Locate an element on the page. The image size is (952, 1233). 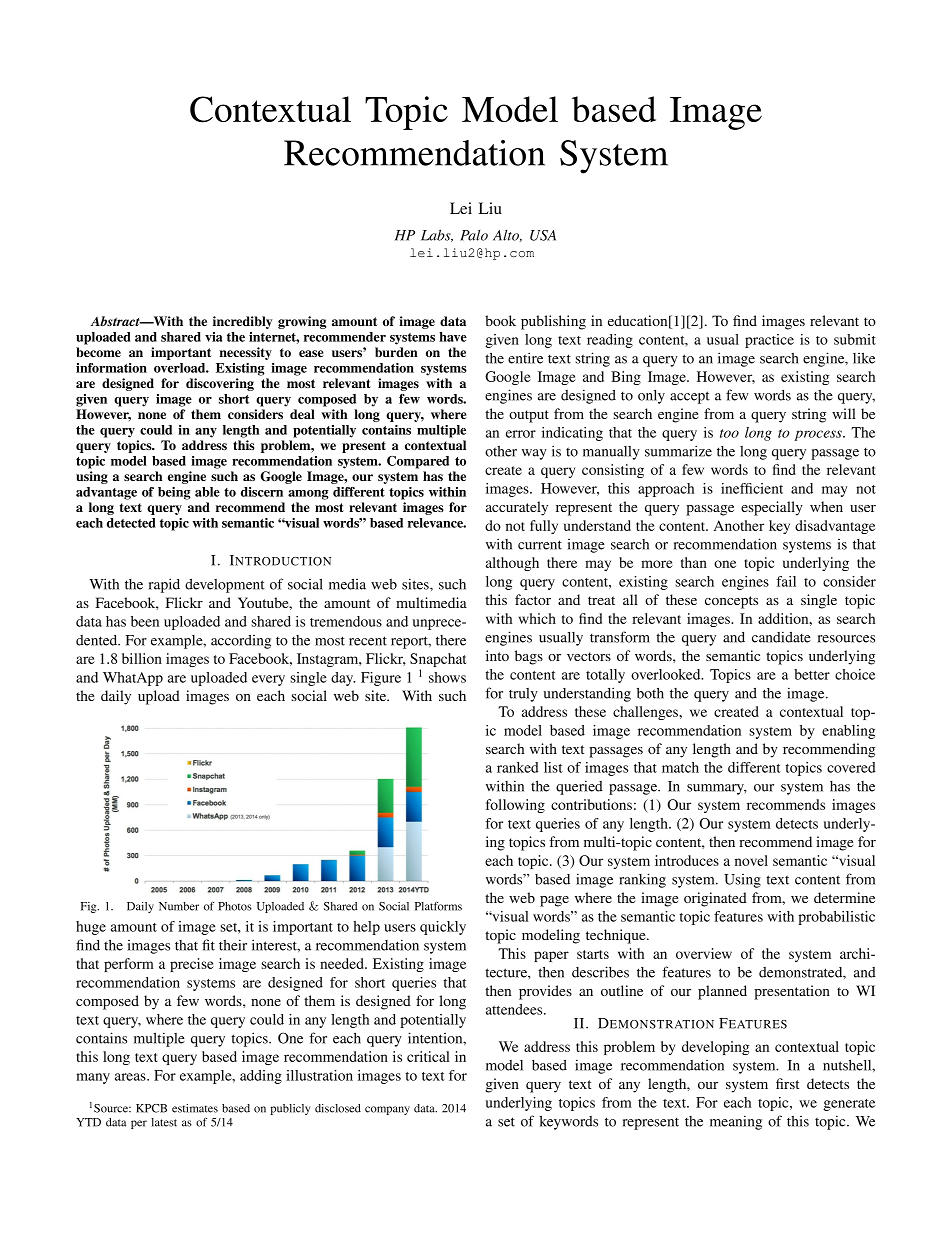
billion is located at coordinates (142, 658).
